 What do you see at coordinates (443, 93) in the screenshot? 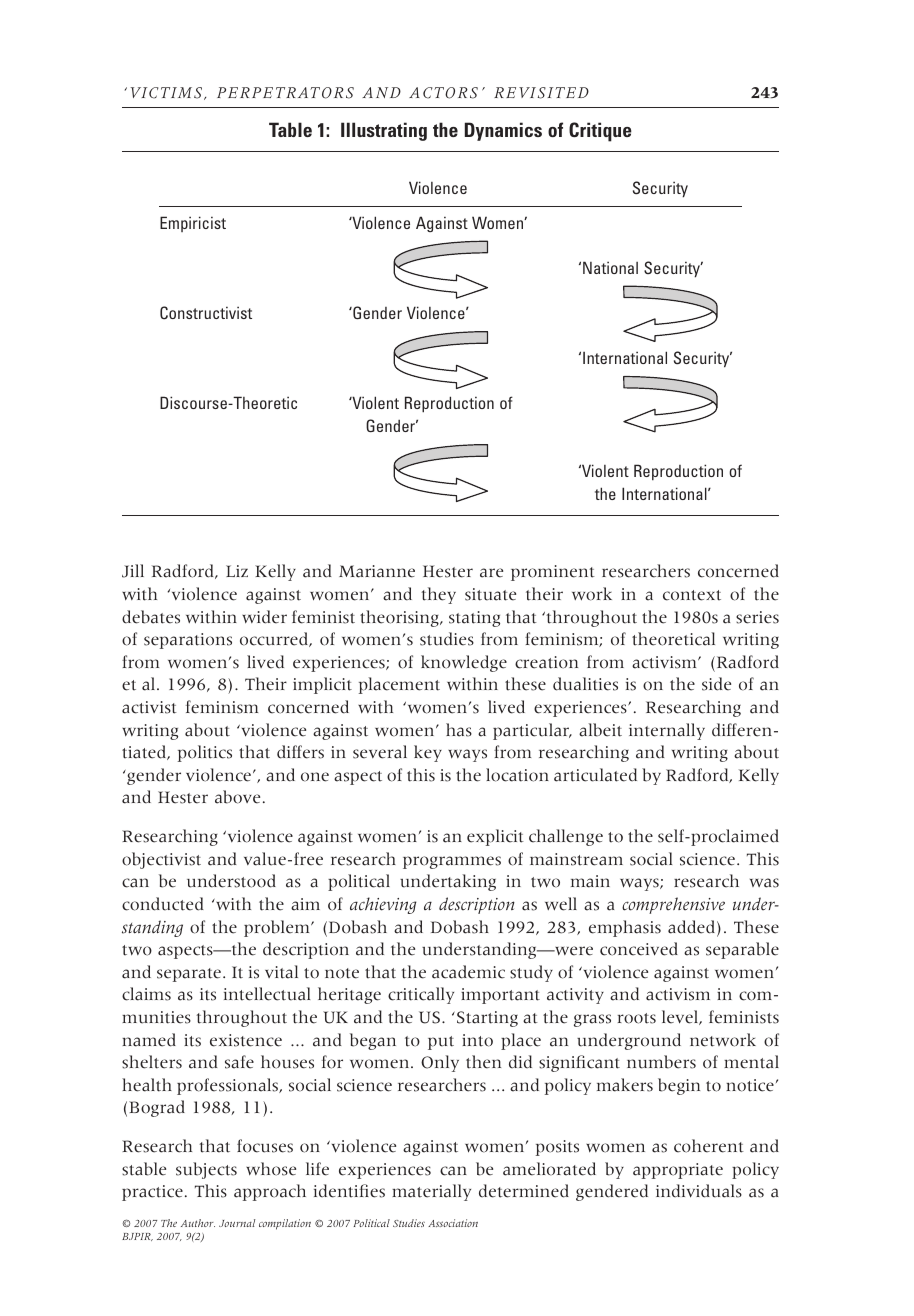
I see `ACTORS` at bounding box center [443, 93].
